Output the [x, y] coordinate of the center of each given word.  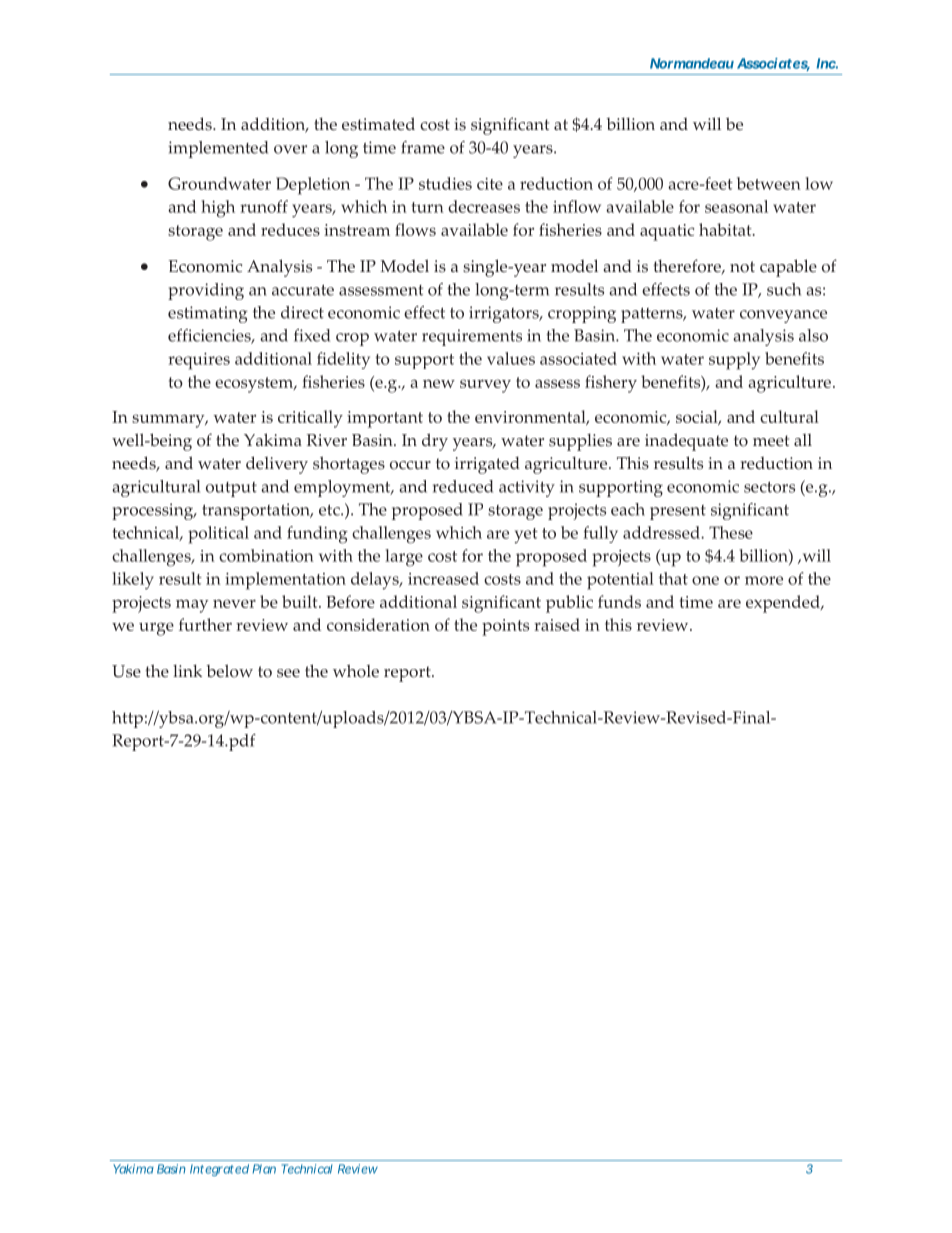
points [505, 627]
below [229, 671]
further [205, 624]
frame [423, 147]
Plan [264, 1169]
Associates [773, 64]
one [705, 580]
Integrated [219, 1170]
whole [356, 671]
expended [784, 604]
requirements [472, 337]
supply [734, 361]
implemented [218, 149]
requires [199, 361]
